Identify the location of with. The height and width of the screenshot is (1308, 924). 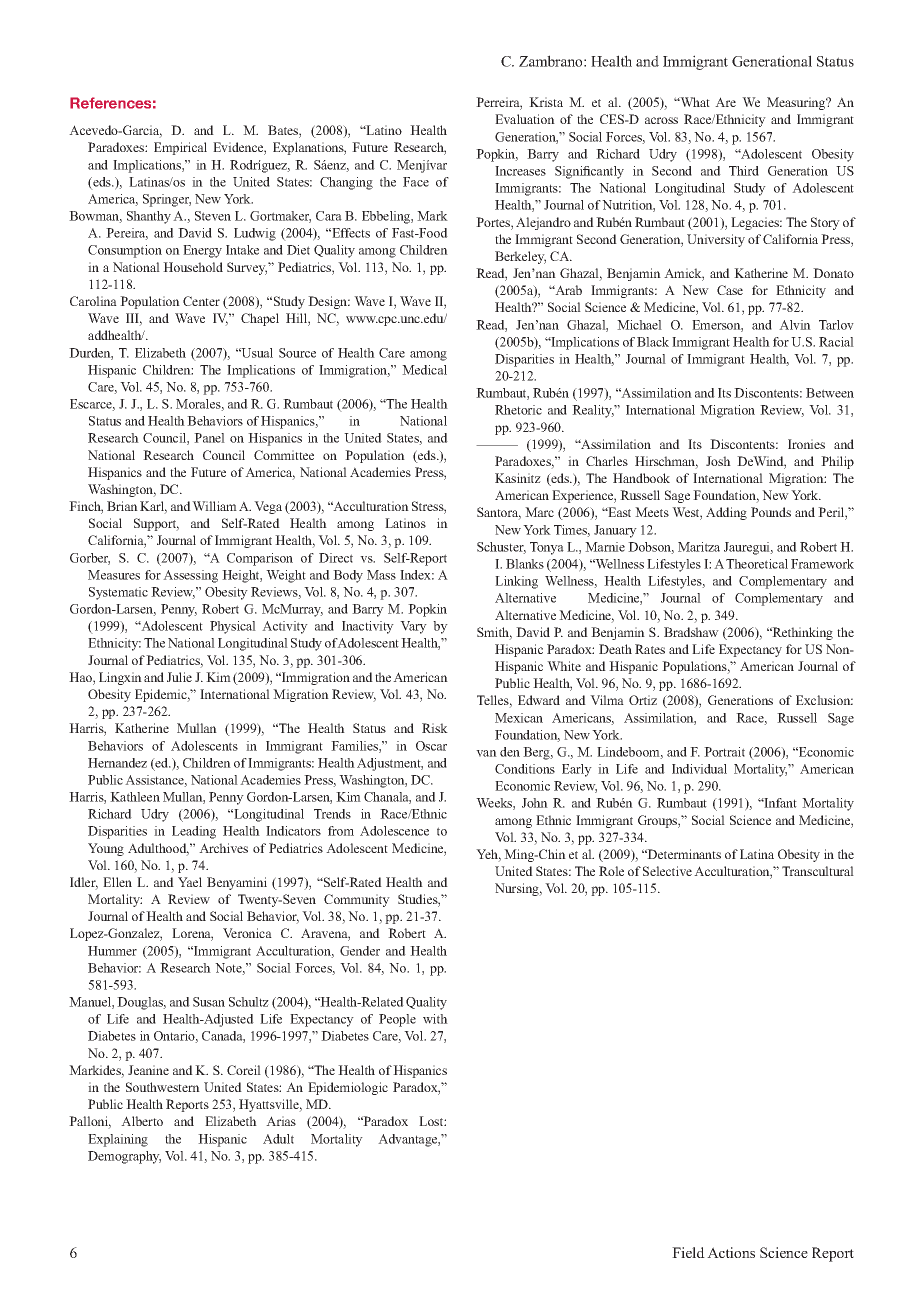
(435, 1019).
